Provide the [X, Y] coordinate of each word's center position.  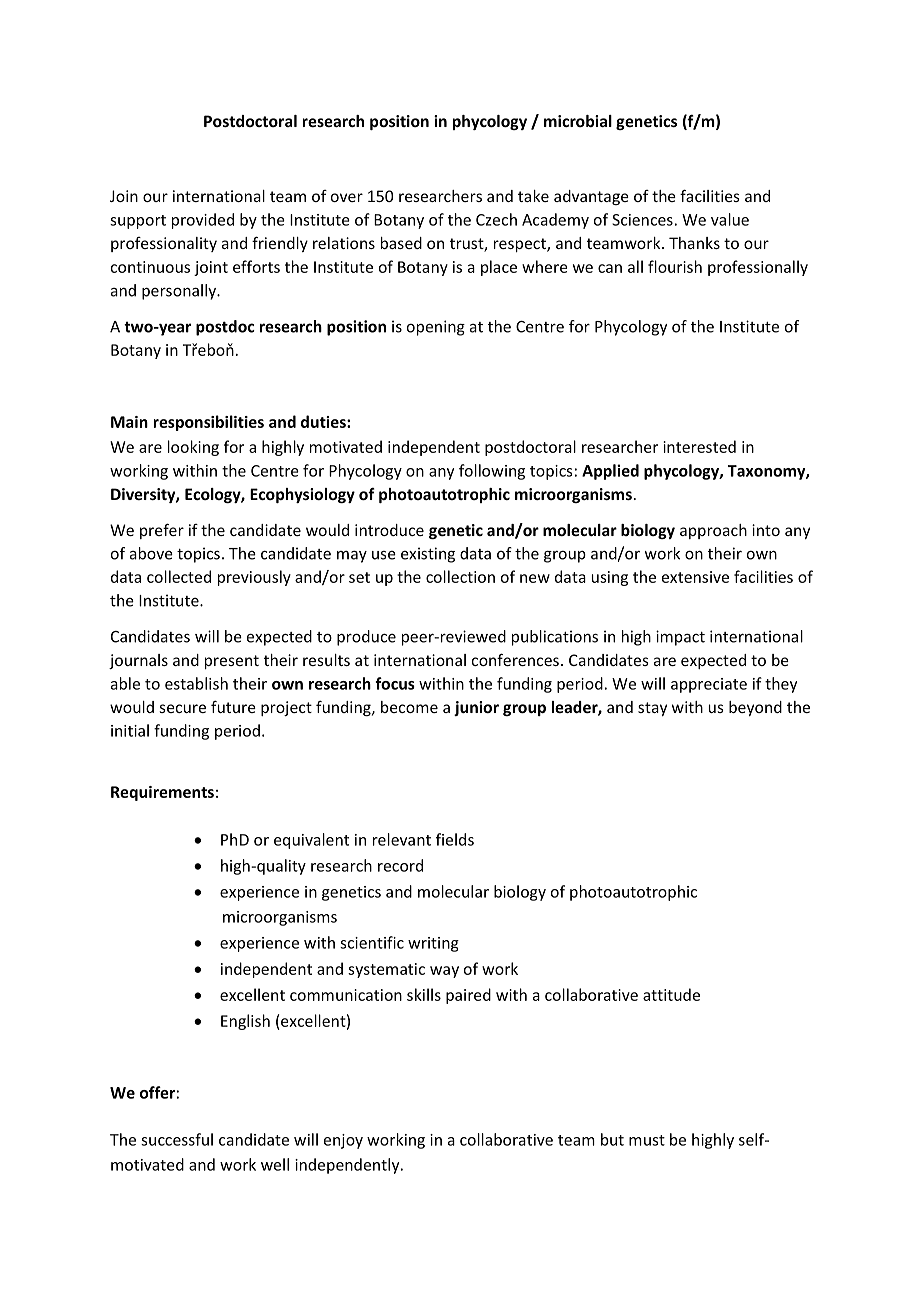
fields [455, 839]
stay [652, 709]
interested [699, 446]
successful [177, 1139]
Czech [496, 219]
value [730, 219]
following [492, 472]
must [647, 1140]
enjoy [343, 1141]
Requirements [162, 793]
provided [203, 221]
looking [193, 448]
